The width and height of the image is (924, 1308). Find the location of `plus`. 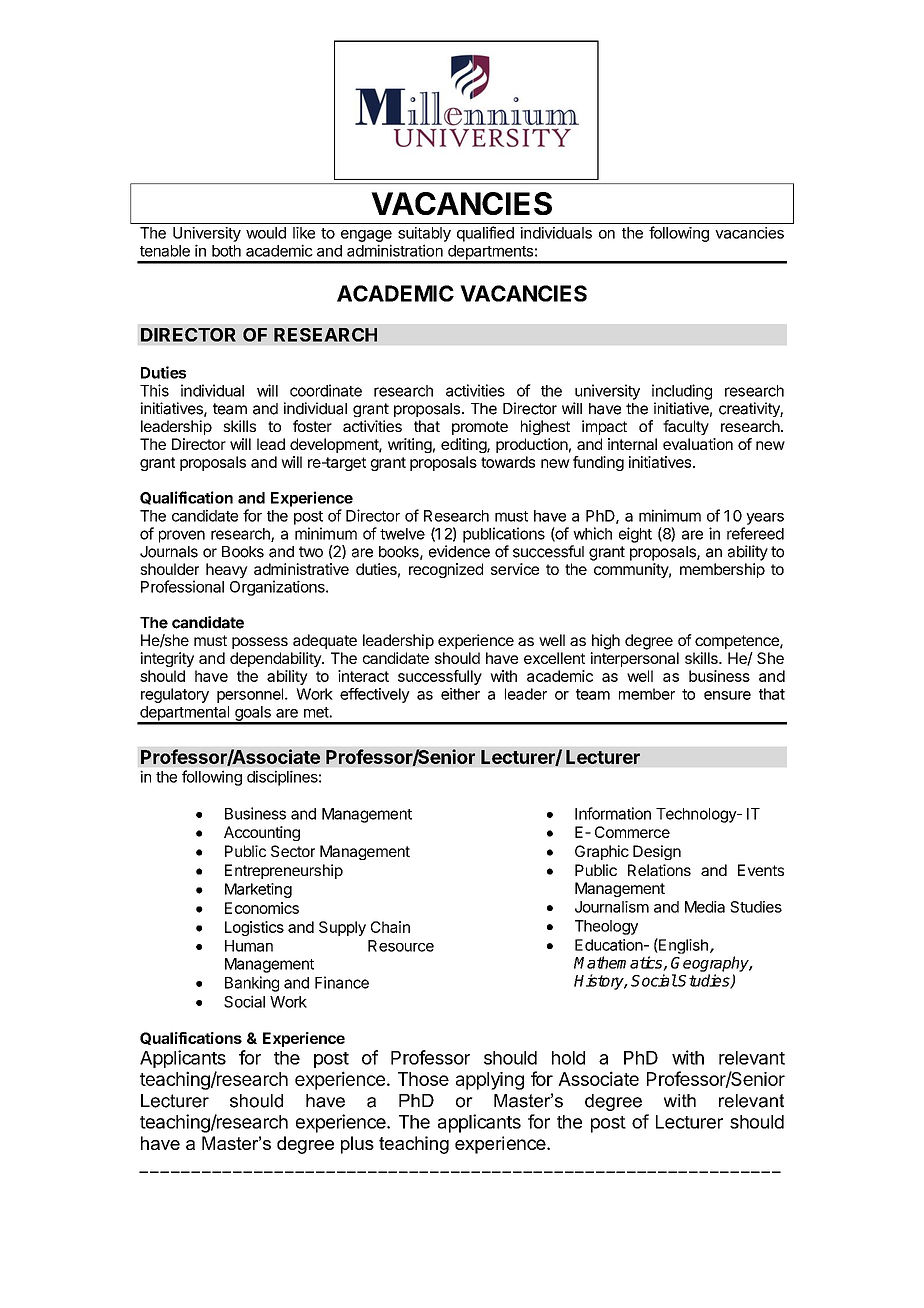

plus is located at coordinates (357, 1145).
